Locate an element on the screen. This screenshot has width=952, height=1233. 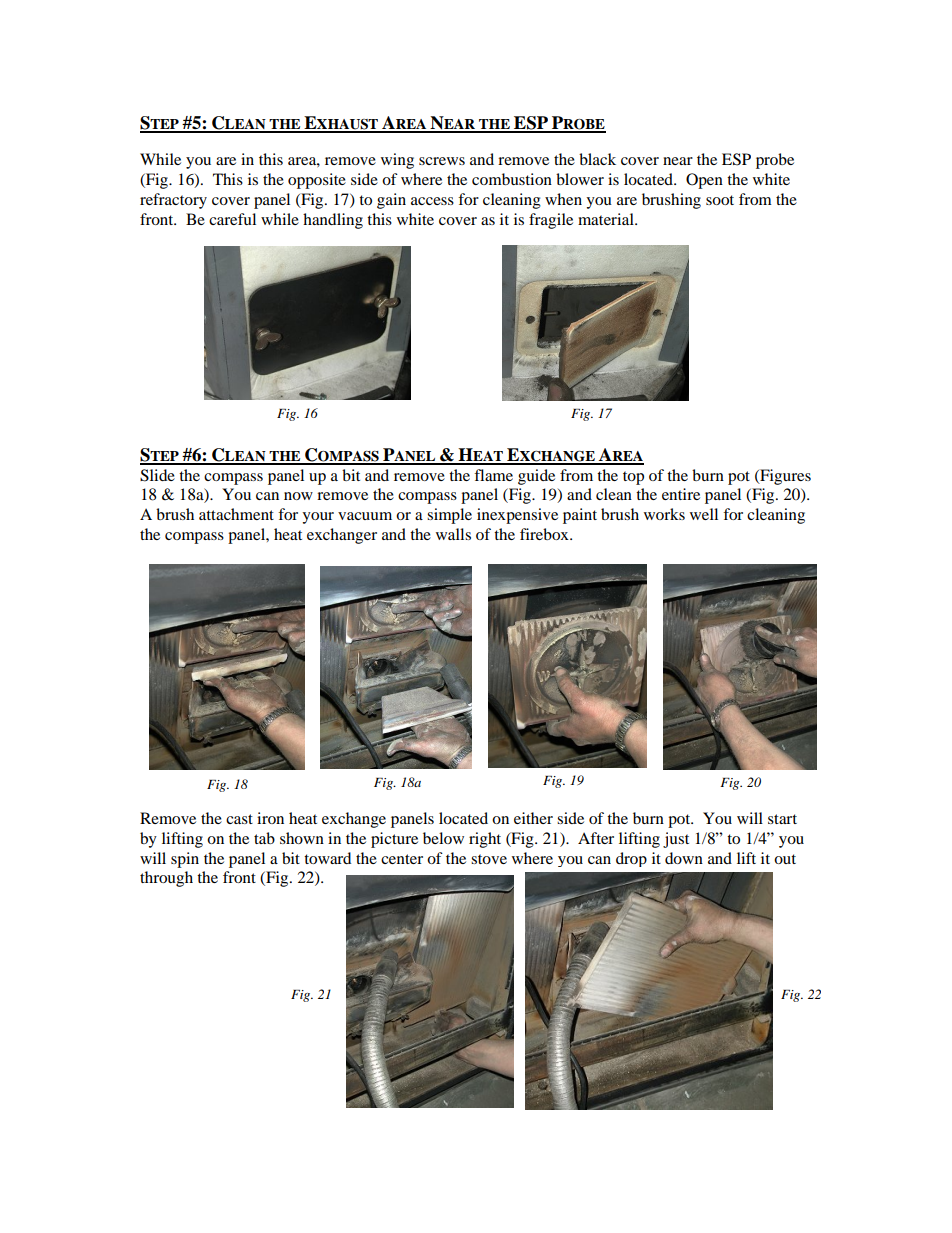
well is located at coordinates (704, 514).
